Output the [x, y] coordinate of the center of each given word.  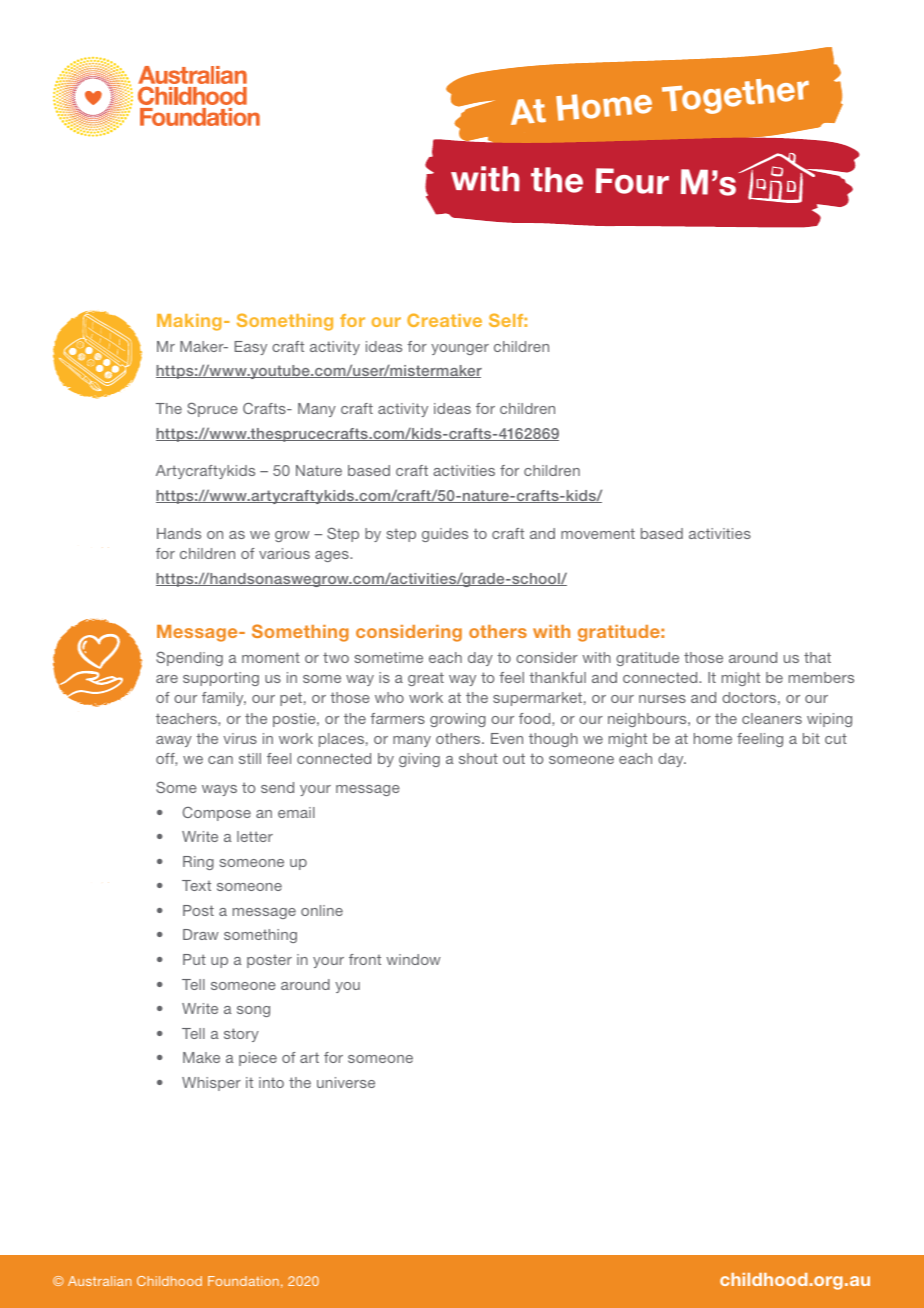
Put [194, 959]
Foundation [243, 1281]
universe [346, 1082]
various [284, 553]
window [413, 959]
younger [460, 349]
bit [811, 738]
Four [632, 181]
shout [478, 758]
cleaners [772, 718]
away [174, 741]
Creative [444, 320]
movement [598, 533]
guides [445, 535]
